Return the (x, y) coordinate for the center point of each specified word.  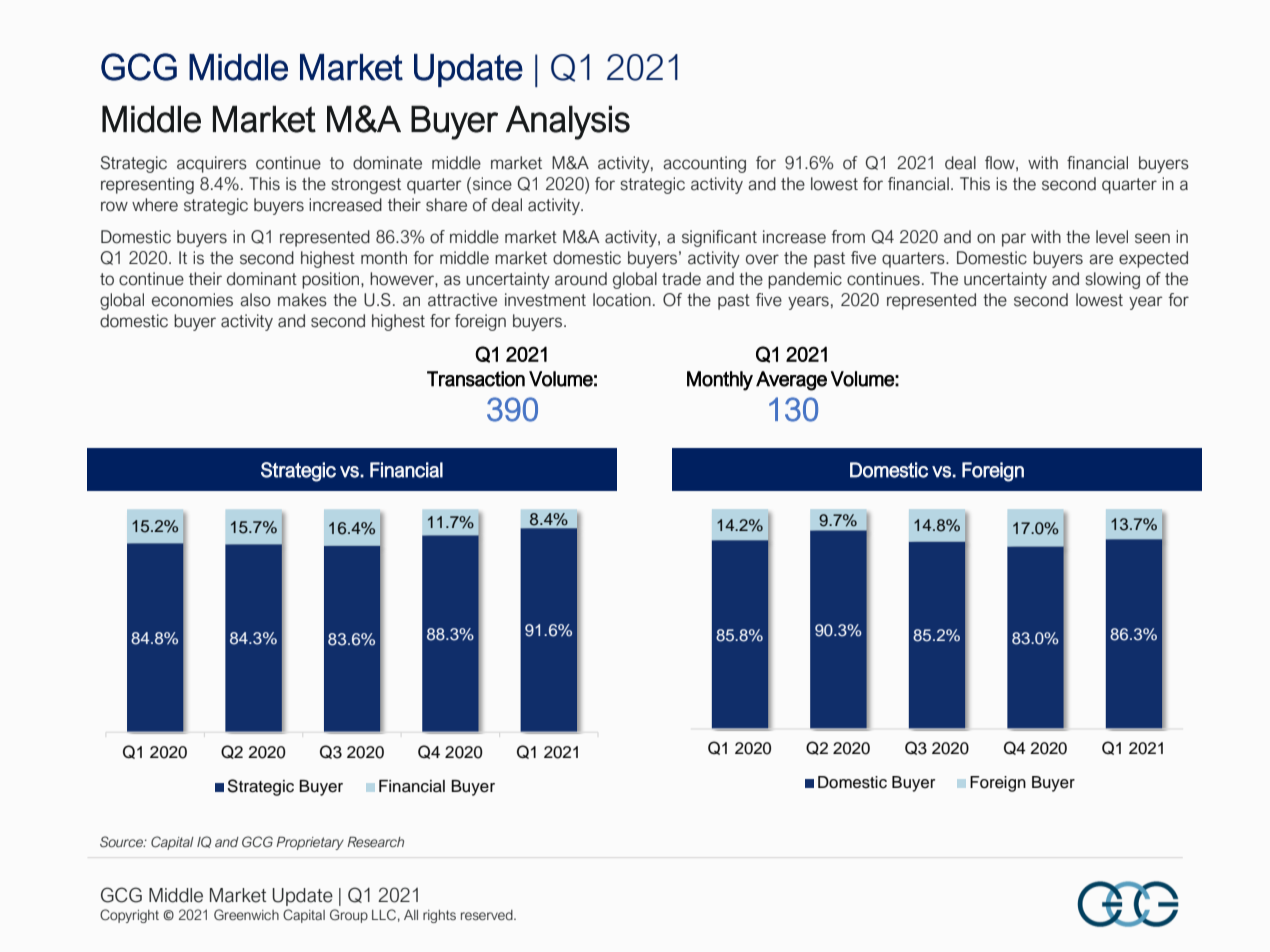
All (411, 914)
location (622, 300)
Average (791, 381)
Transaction (476, 379)
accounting (704, 164)
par (1014, 240)
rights (439, 916)
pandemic (805, 280)
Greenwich (246, 915)
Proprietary (310, 843)
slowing (1112, 280)
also (255, 300)
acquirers (212, 164)
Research (375, 842)
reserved (488, 915)
